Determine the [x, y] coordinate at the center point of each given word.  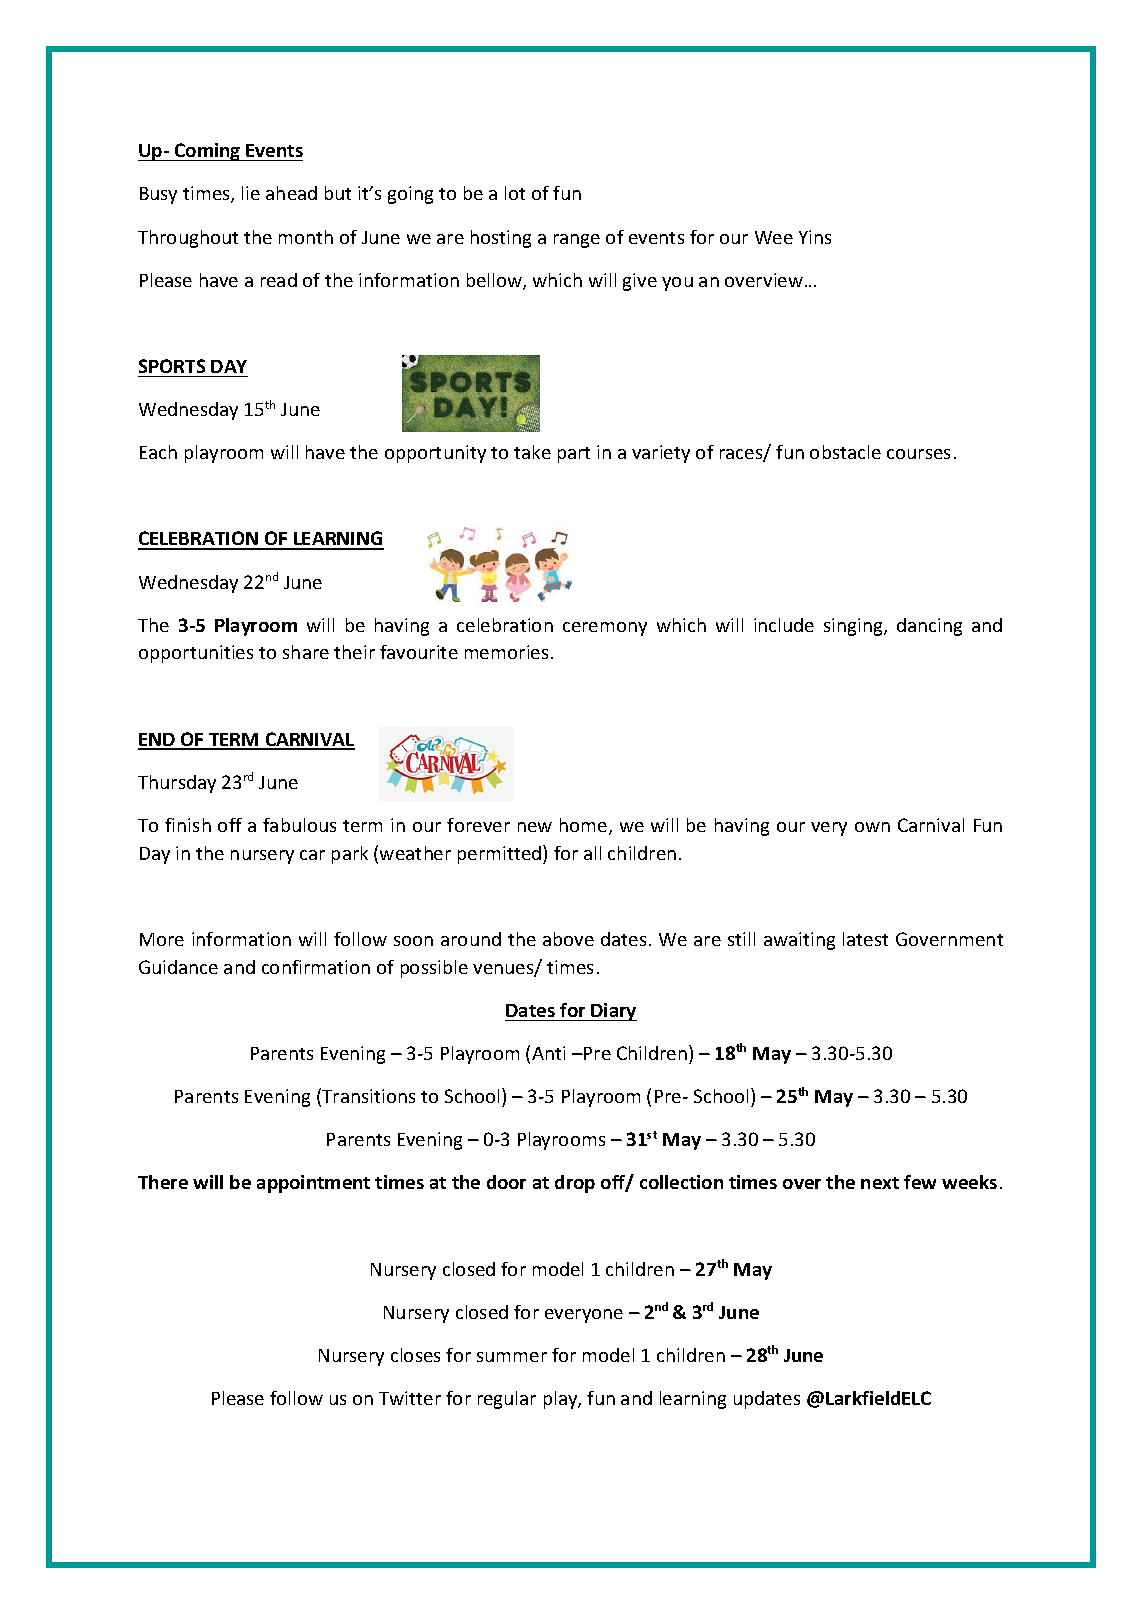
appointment [313, 1184]
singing [854, 627]
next [880, 1183]
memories [506, 652]
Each [158, 452]
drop [575, 1184]
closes [415, 1355]
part [574, 455]
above [568, 939]
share [306, 652]
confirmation [316, 967]
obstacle [845, 452]
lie [251, 193]
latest [865, 939]
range [577, 241]
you [677, 284]
